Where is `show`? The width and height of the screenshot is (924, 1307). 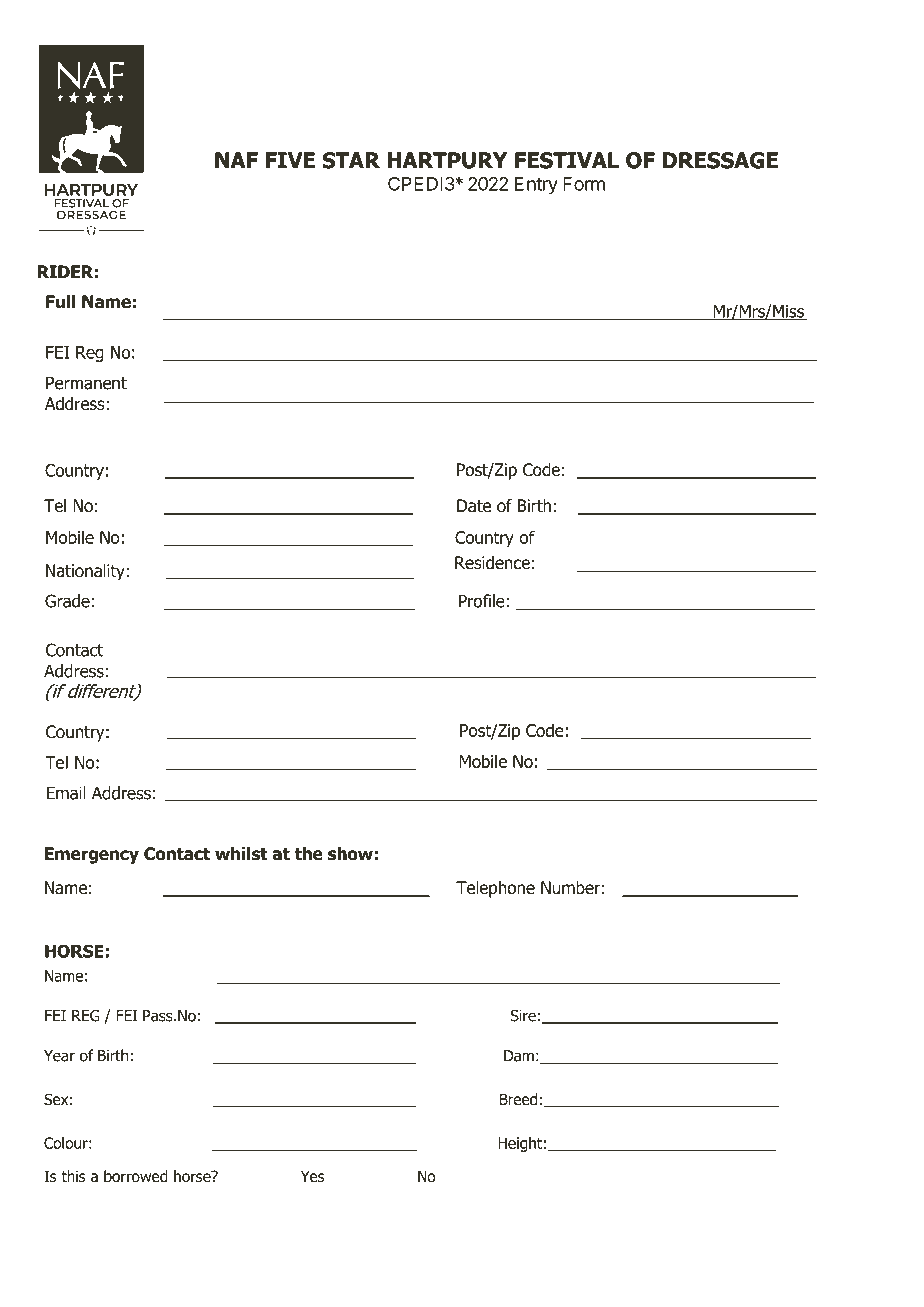
show is located at coordinates (350, 854).
